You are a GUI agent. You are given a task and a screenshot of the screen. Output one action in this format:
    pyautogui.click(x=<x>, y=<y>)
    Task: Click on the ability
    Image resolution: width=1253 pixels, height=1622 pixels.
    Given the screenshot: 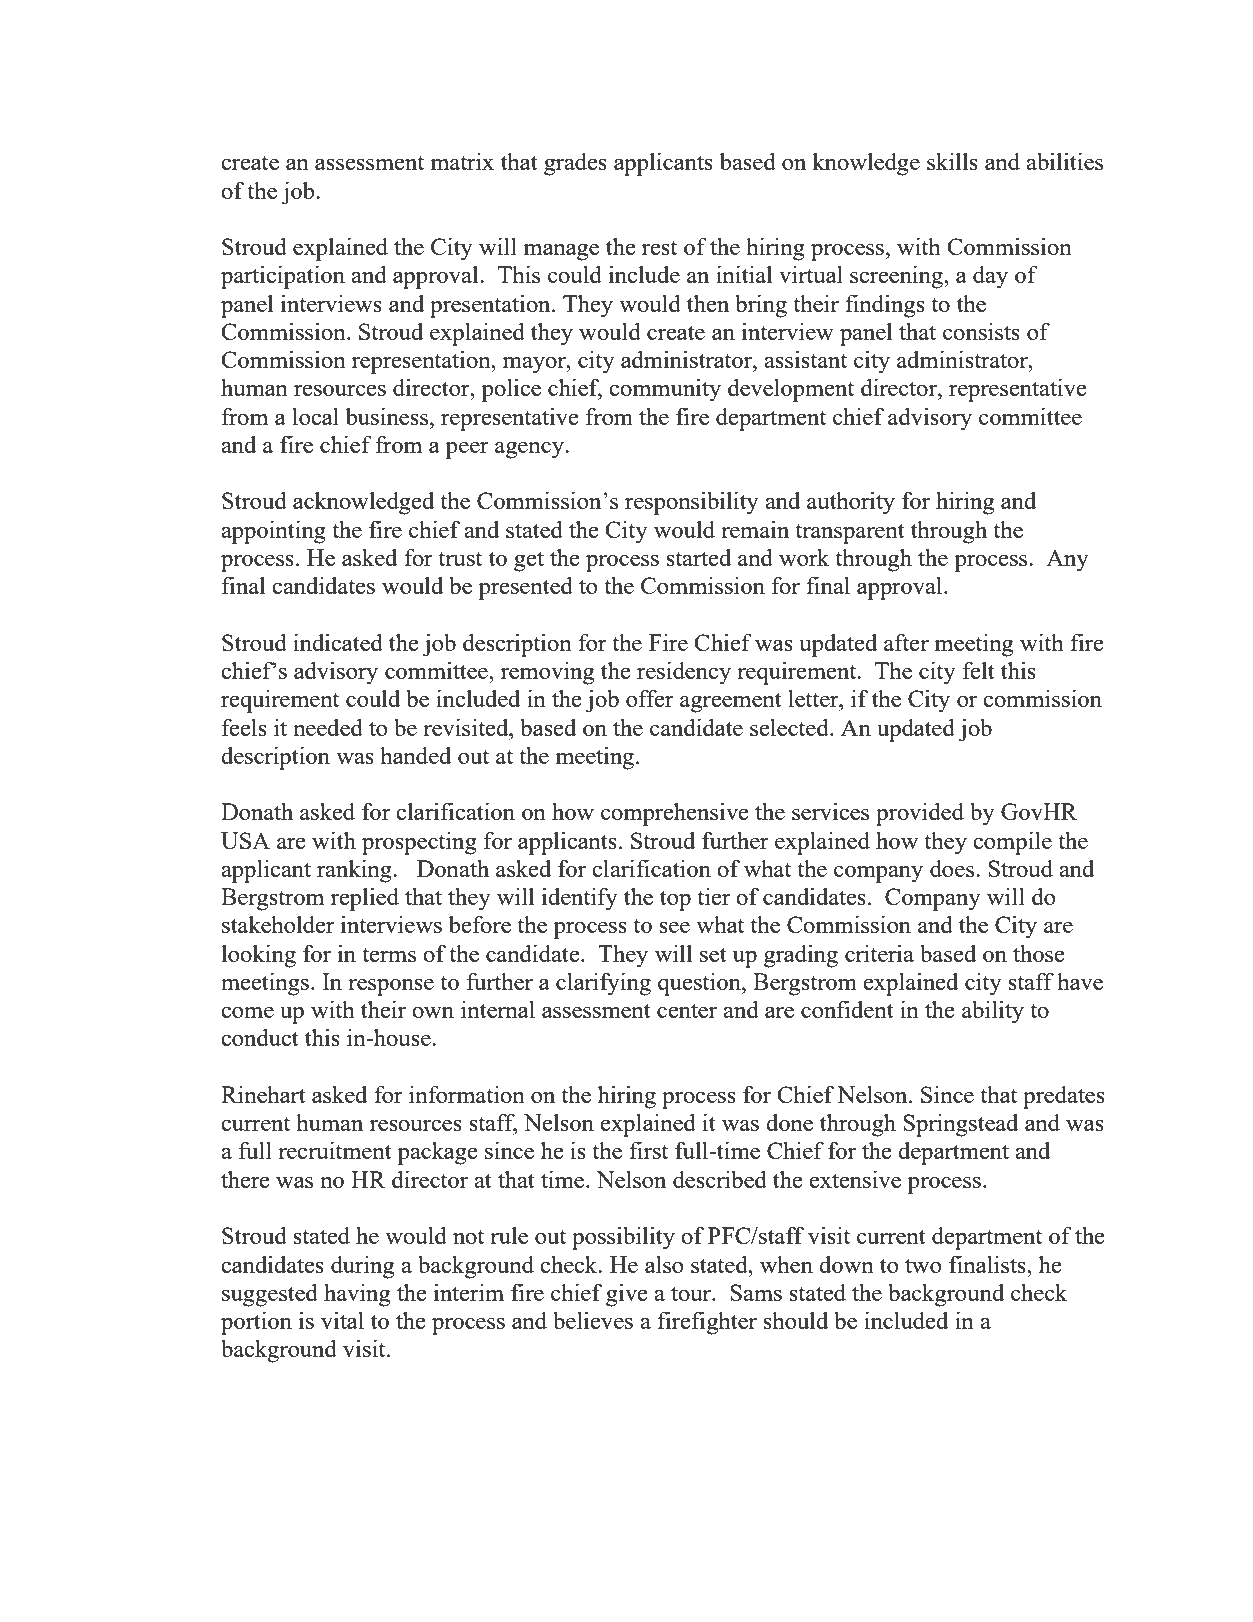 What is the action you would take?
    pyautogui.click(x=993, y=1012)
